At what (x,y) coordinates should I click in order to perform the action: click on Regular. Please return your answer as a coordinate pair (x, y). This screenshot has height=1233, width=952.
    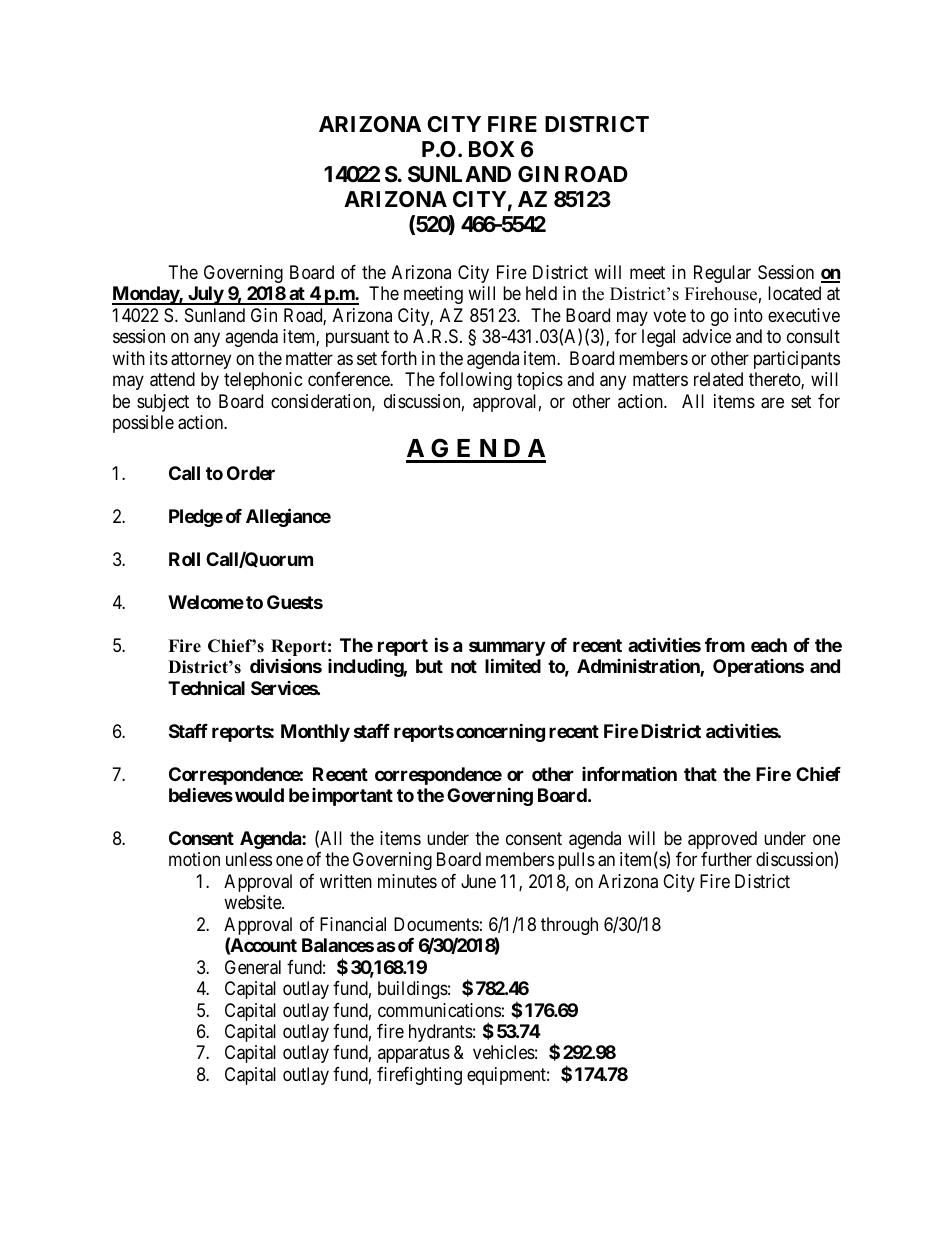
    Looking at the image, I should click on (722, 274).
